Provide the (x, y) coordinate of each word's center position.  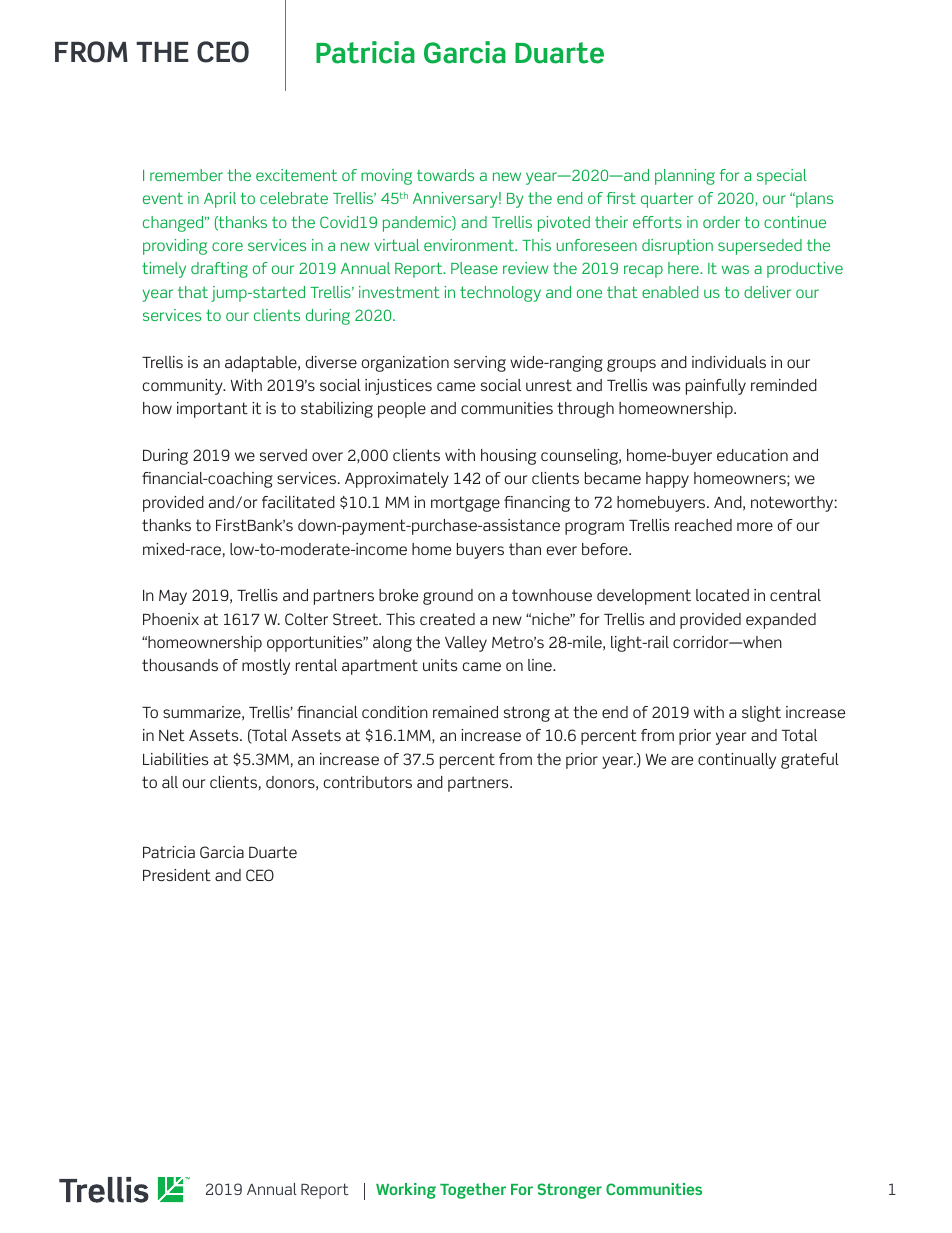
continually (737, 761)
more (755, 526)
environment (470, 245)
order (721, 222)
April (220, 200)
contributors (368, 782)
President (177, 875)
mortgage (465, 504)
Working (406, 1191)
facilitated (298, 502)
